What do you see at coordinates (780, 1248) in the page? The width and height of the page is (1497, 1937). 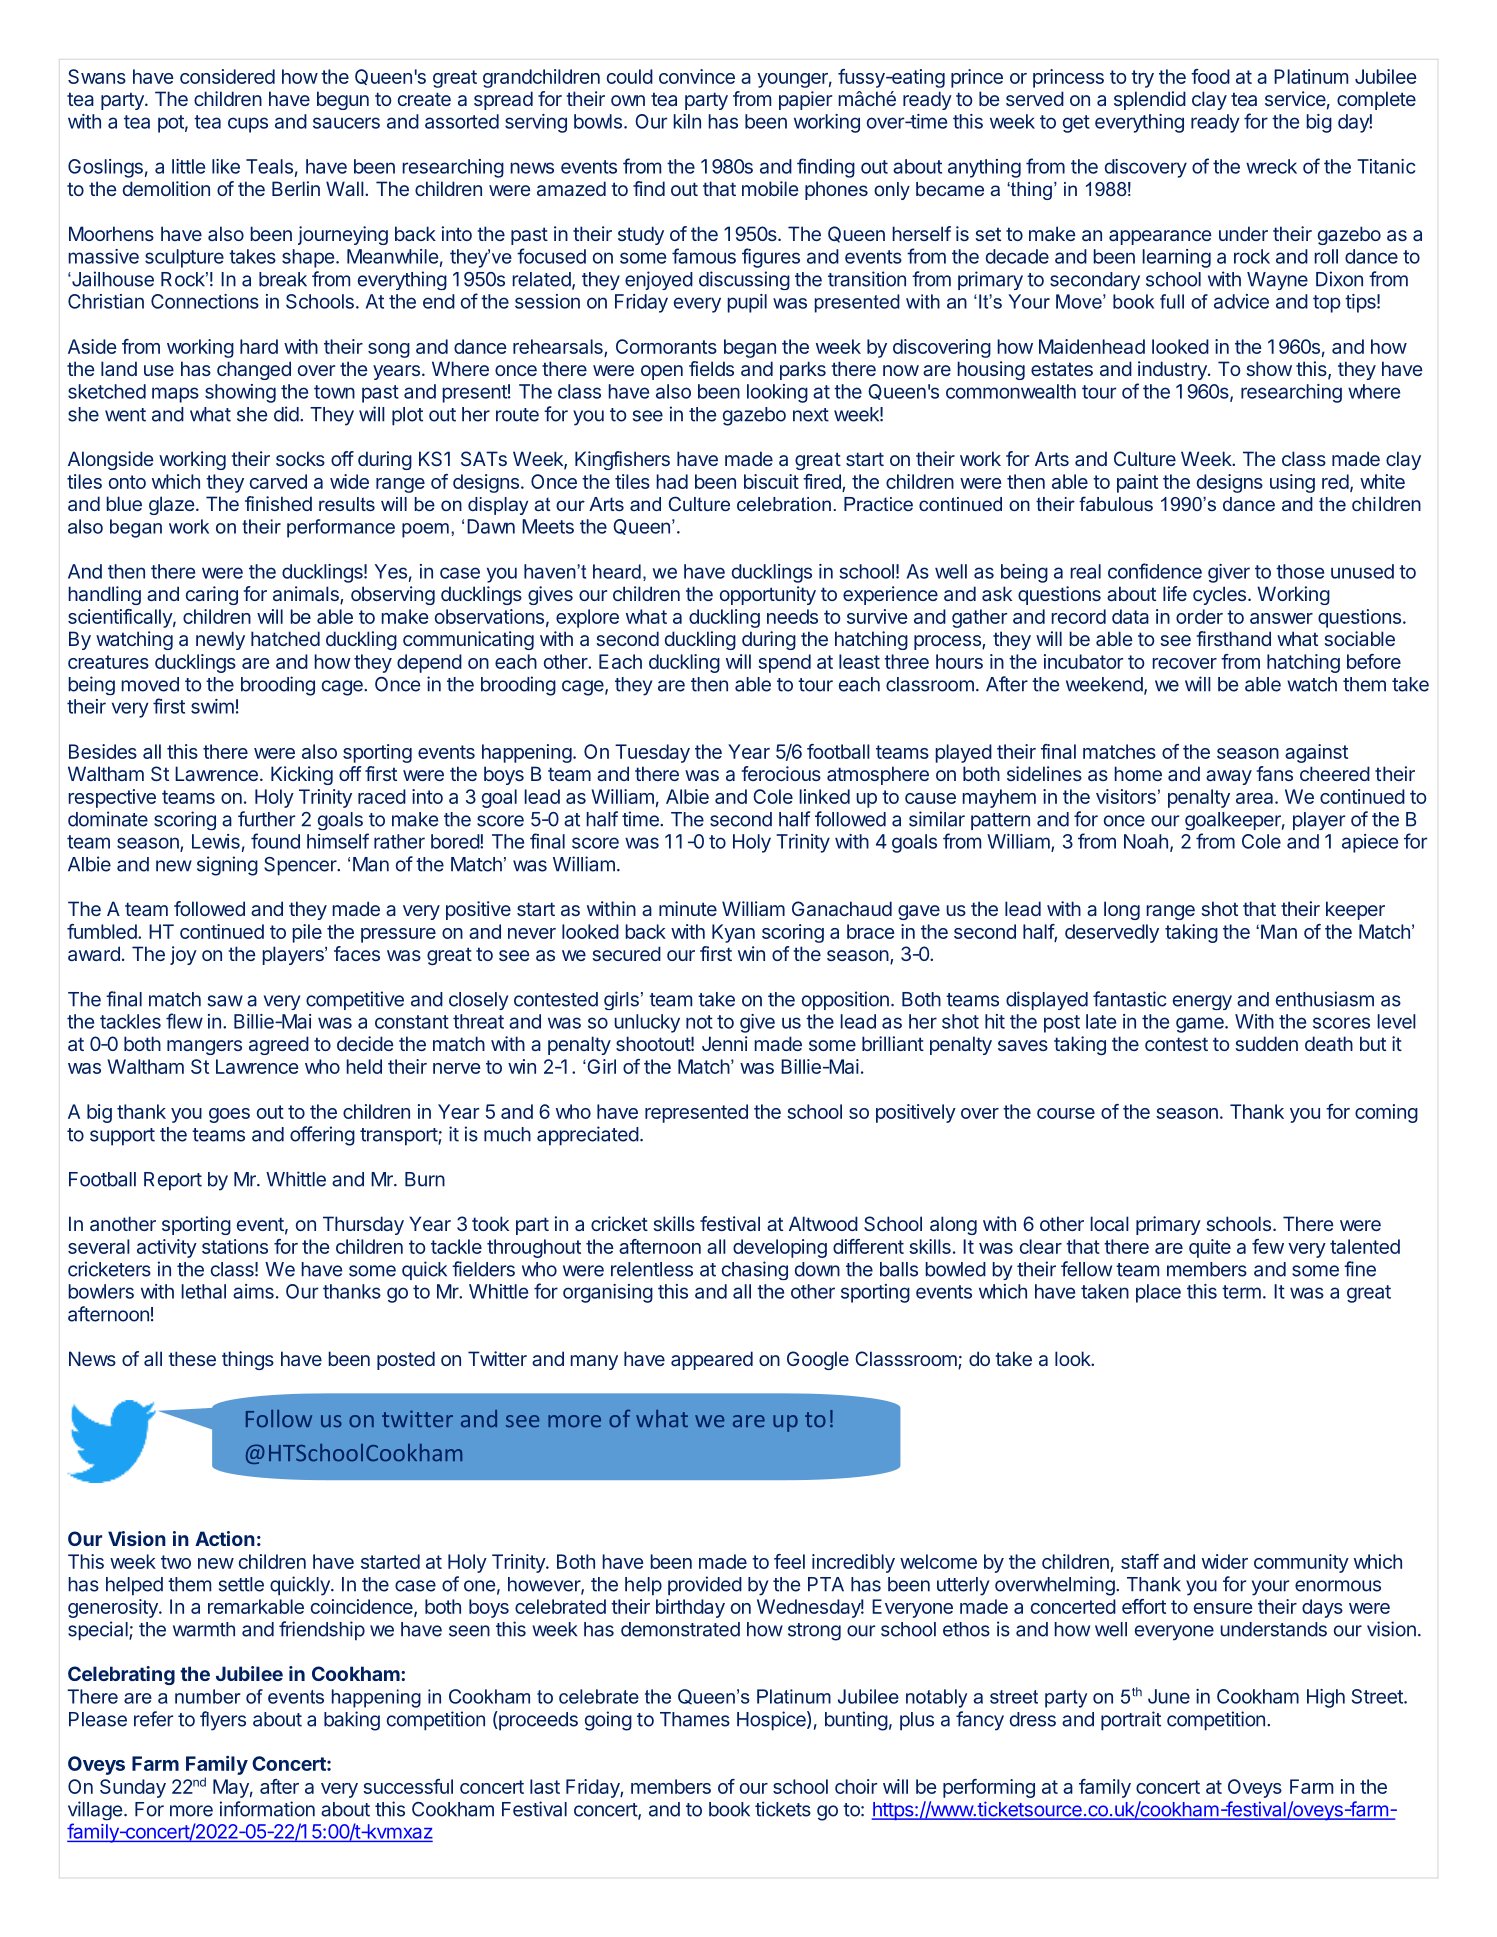 I see `developing` at bounding box center [780, 1248].
